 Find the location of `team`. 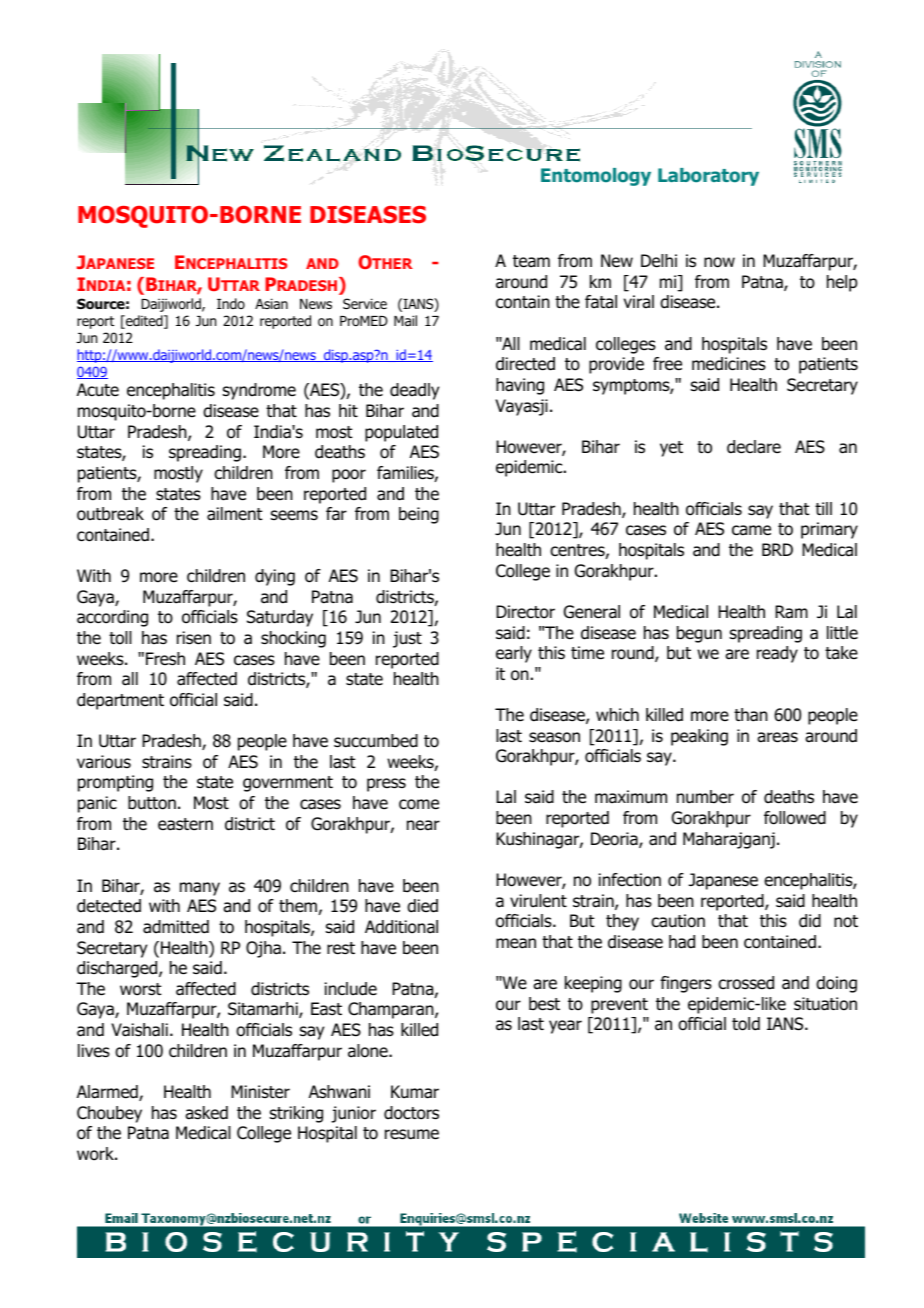

team is located at coordinates (531, 261).
